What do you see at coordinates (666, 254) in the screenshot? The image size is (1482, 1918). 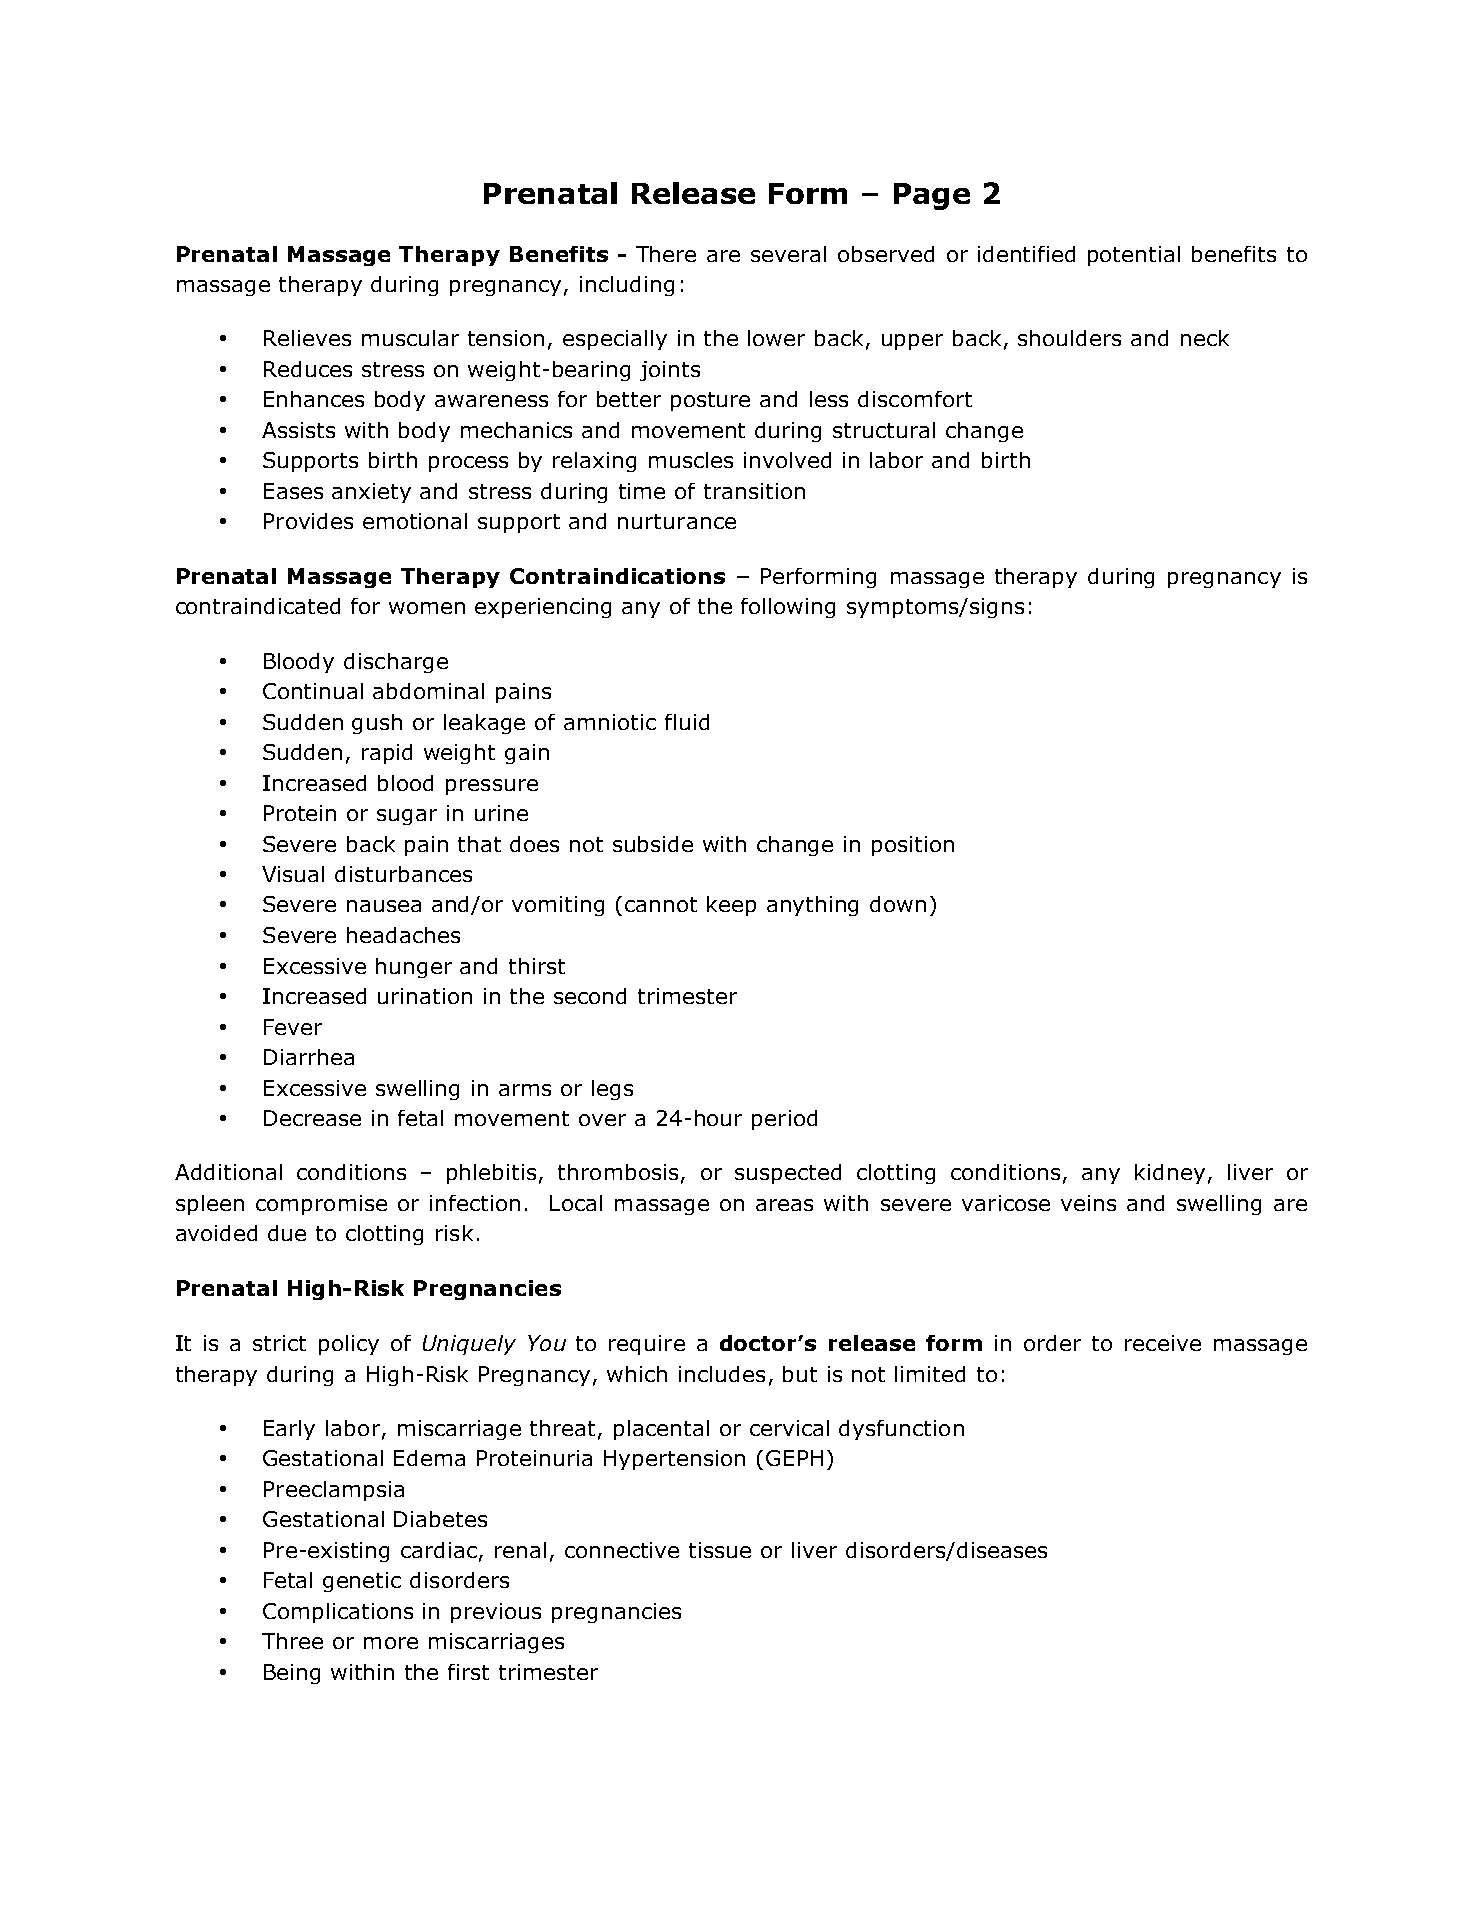 I see `There` at bounding box center [666, 254].
